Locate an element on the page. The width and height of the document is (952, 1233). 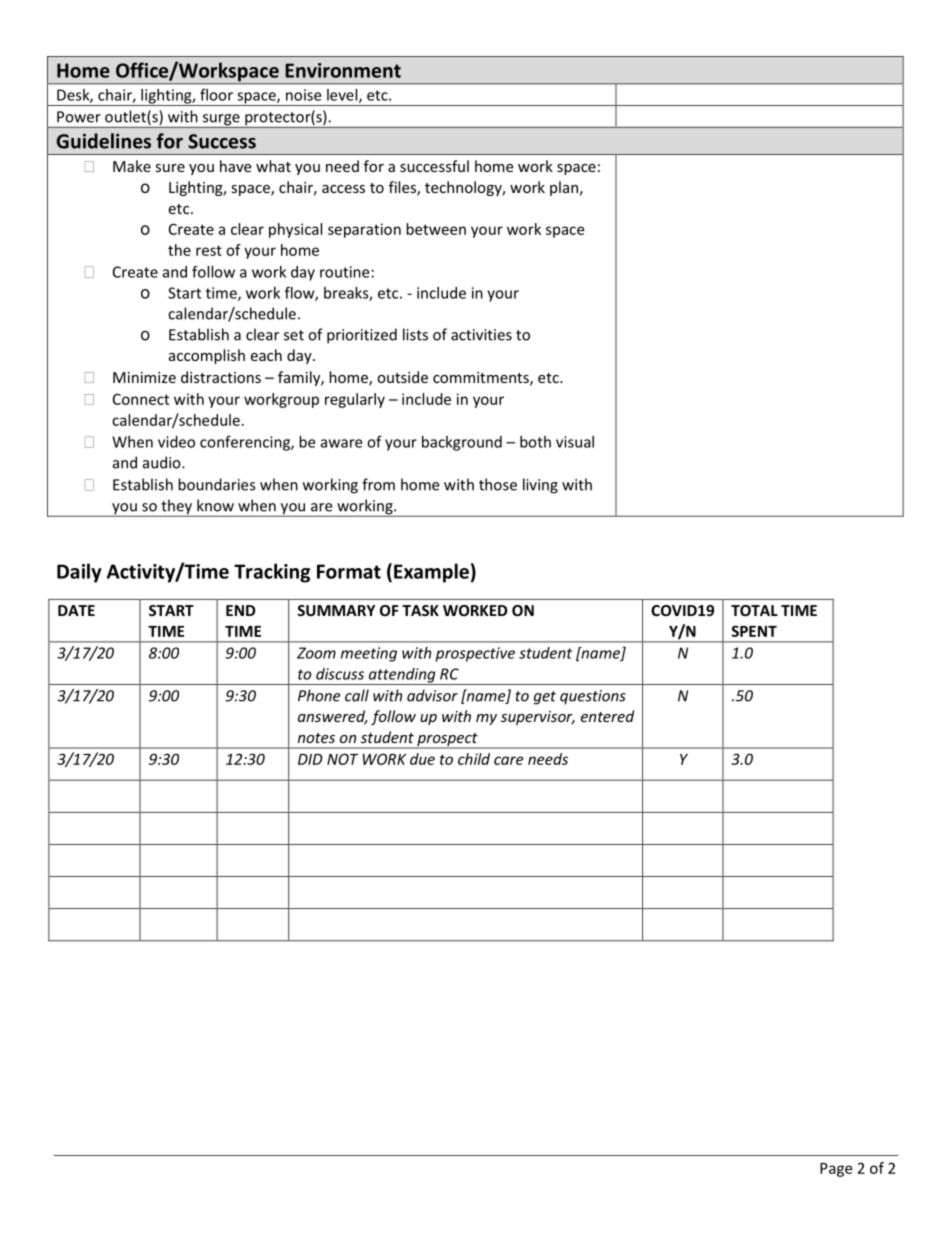
level is located at coordinates (343, 96).
